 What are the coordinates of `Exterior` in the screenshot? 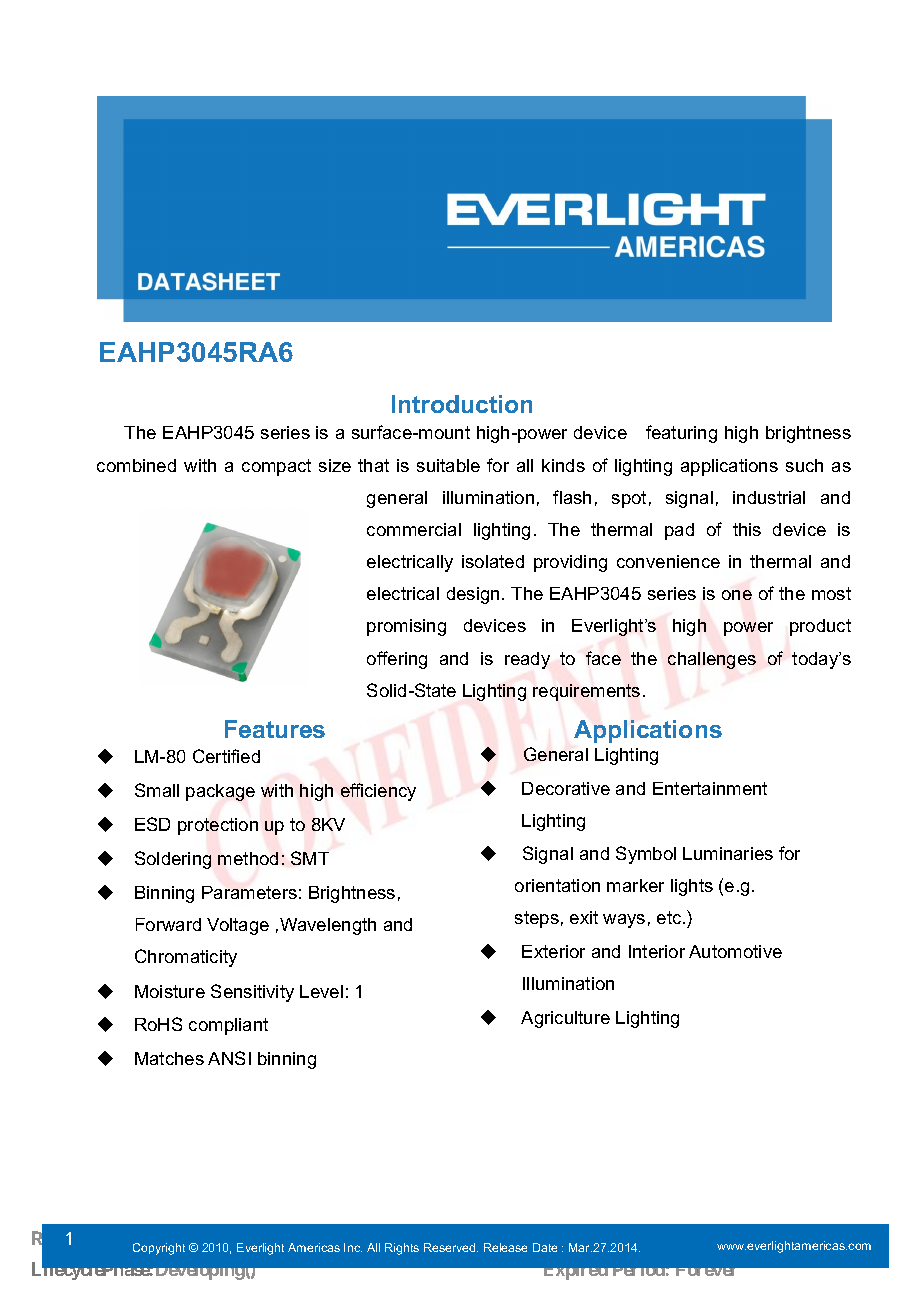 It's located at (553, 951).
